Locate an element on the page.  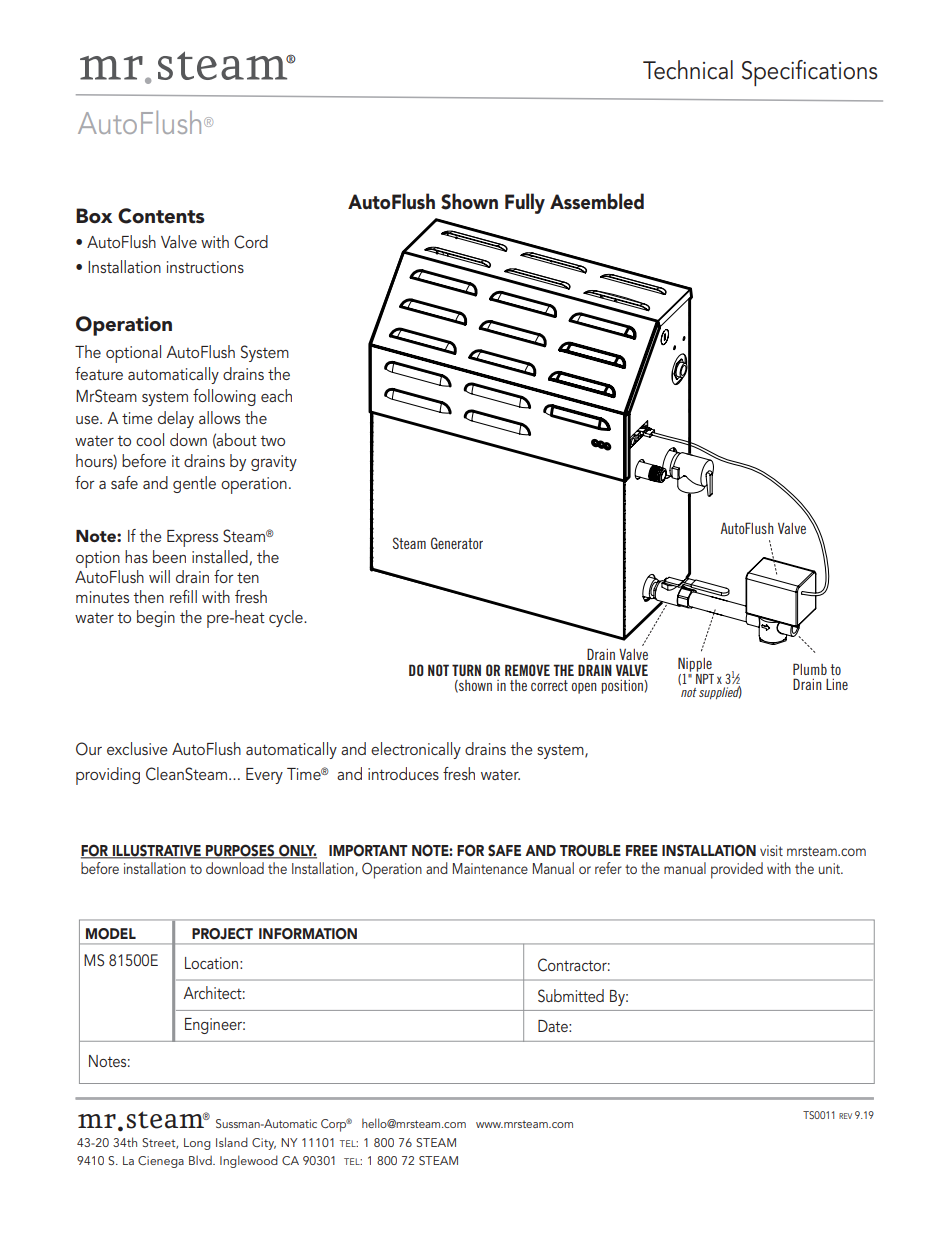
cool is located at coordinates (150, 439).
